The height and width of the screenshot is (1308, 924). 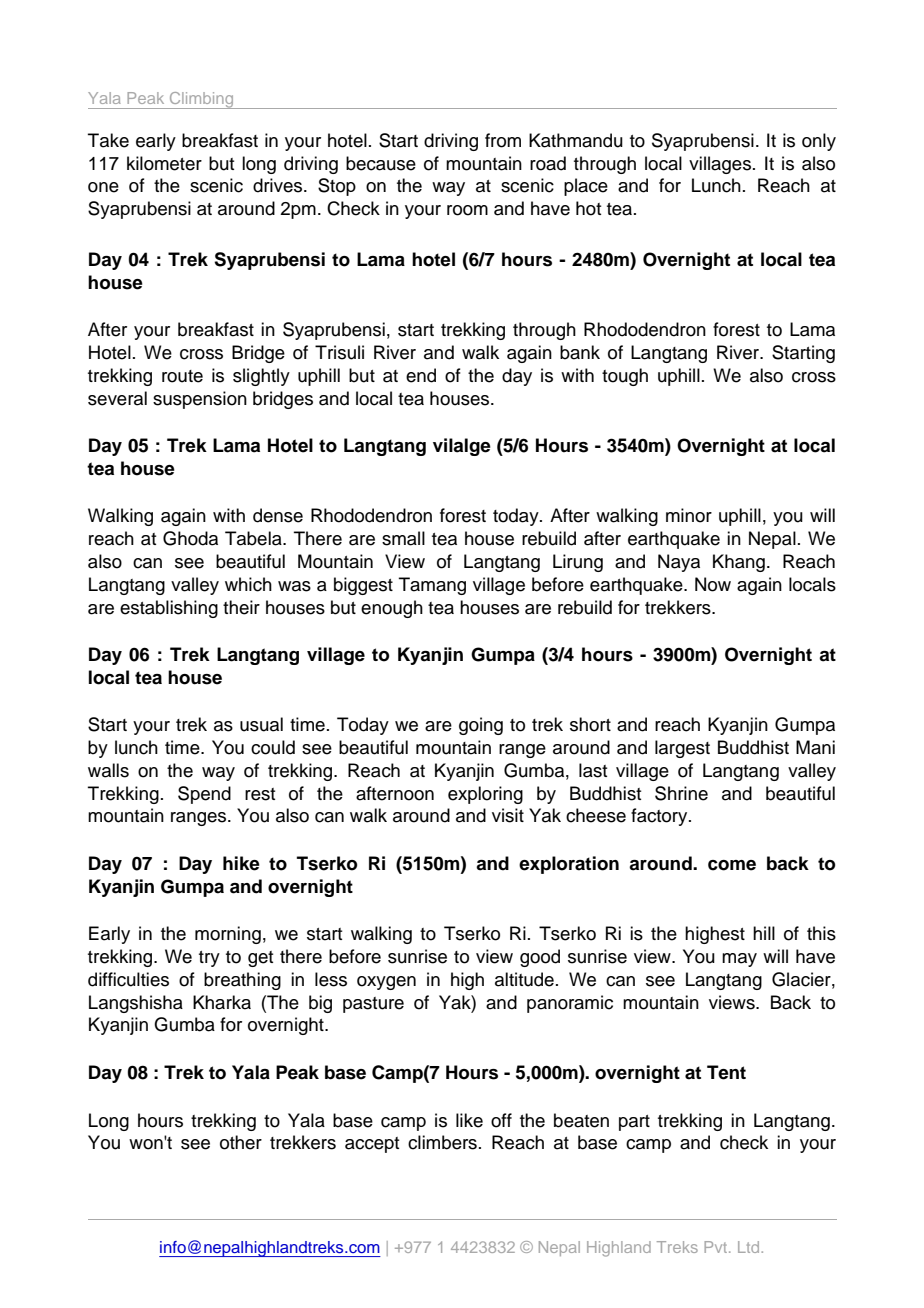 I want to click on from, so click(x=503, y=140).
